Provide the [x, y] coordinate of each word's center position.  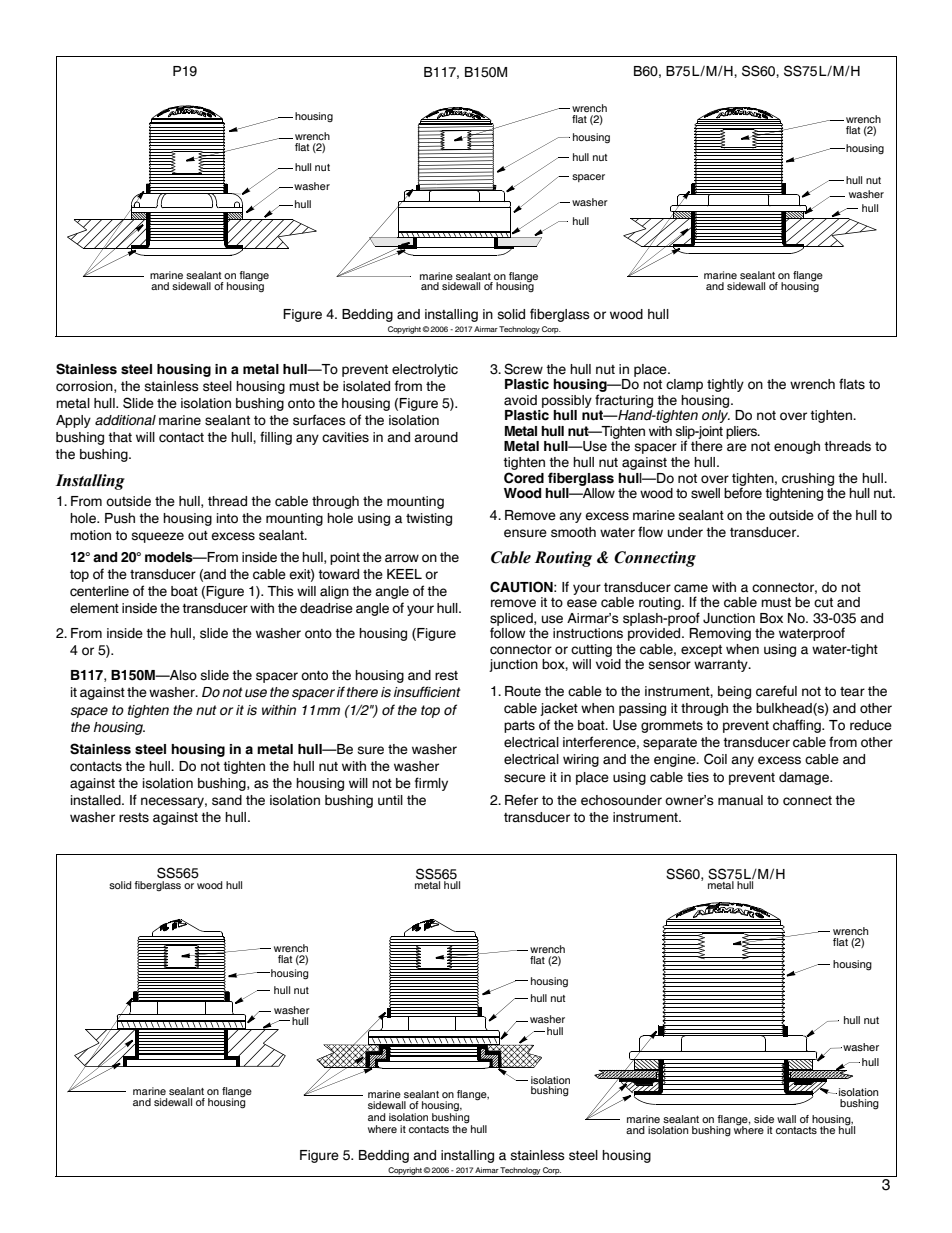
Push [120, 518]
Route [523, 691]
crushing [808, 479]
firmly [431, 784]
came [691, 588]
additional [125, 420]
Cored [524, 478]
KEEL [404, 574]
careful [776, 691]
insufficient [427, 692]
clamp [684, 385]
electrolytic [425, 370]
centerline [99, 591]
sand [227, 800]
